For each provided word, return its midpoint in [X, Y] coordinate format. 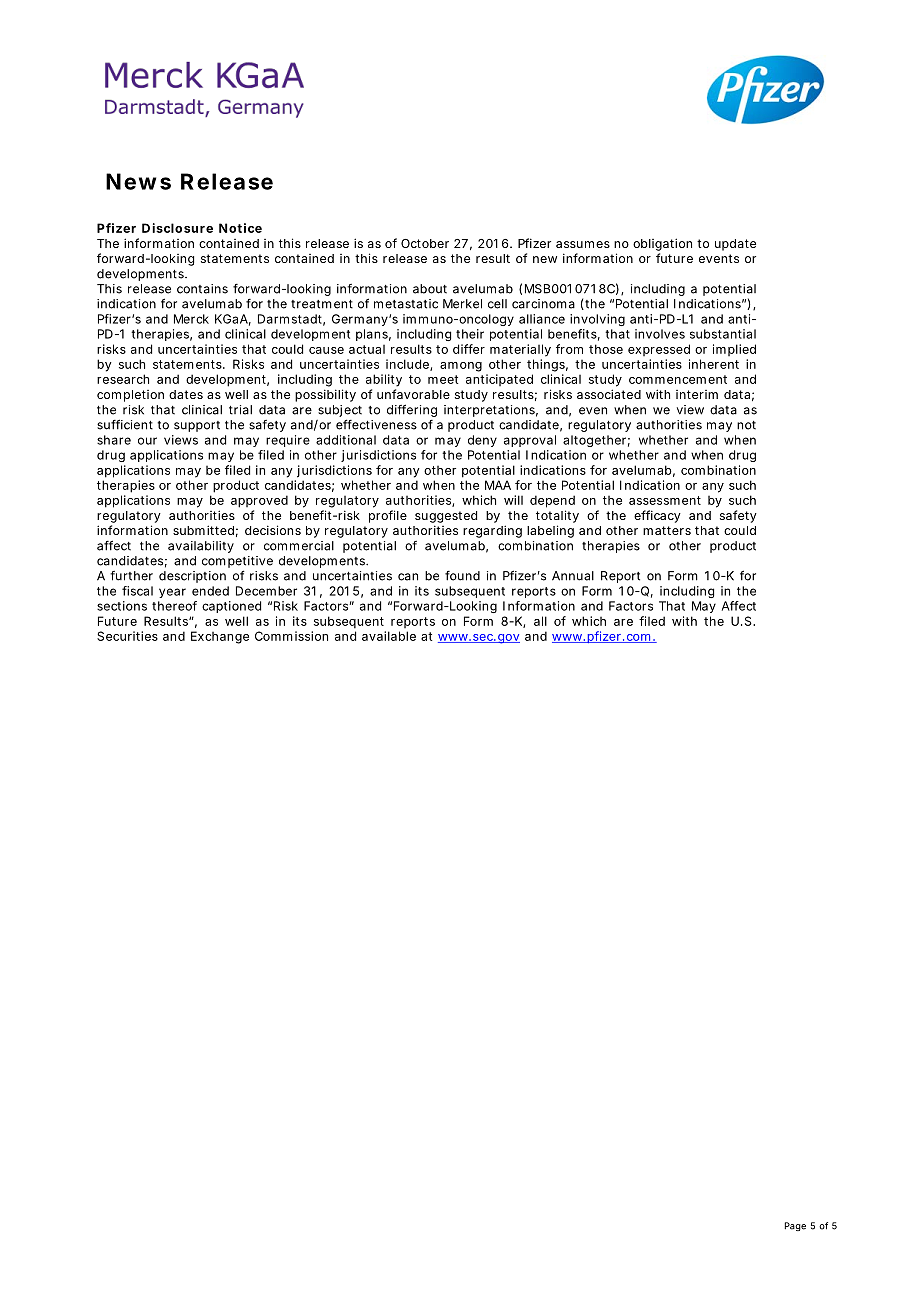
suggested [446, 517]
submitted [203, 530]
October [425, 243]
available [389, 636]
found [462, 576]
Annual [573, 576]
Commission [291, 636]
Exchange [220, 637]
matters [667, 530]
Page [795, 1226]
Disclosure [177, 228]
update [735, 245]
